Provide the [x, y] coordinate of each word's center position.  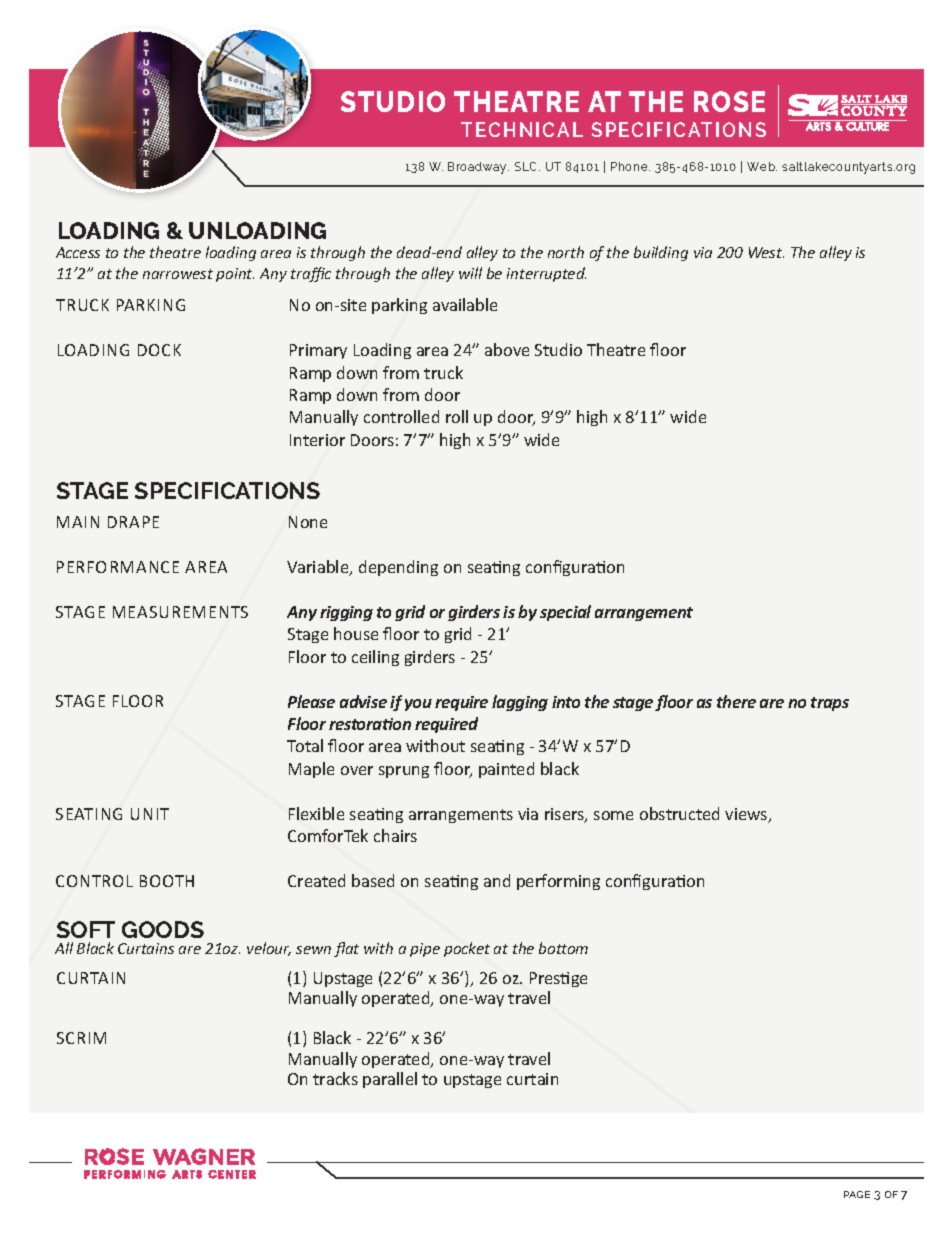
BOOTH [167, 881]
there [736, 701]
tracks [335, 1078]
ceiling [375, 658]
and [497, 880]
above [507, 349]
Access [78, 252]
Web [762, 166]
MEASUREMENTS [180, 612]
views [747, 815]
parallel [390, 1080]
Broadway [478, 168]
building [661, 253]
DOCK [159, 350]
